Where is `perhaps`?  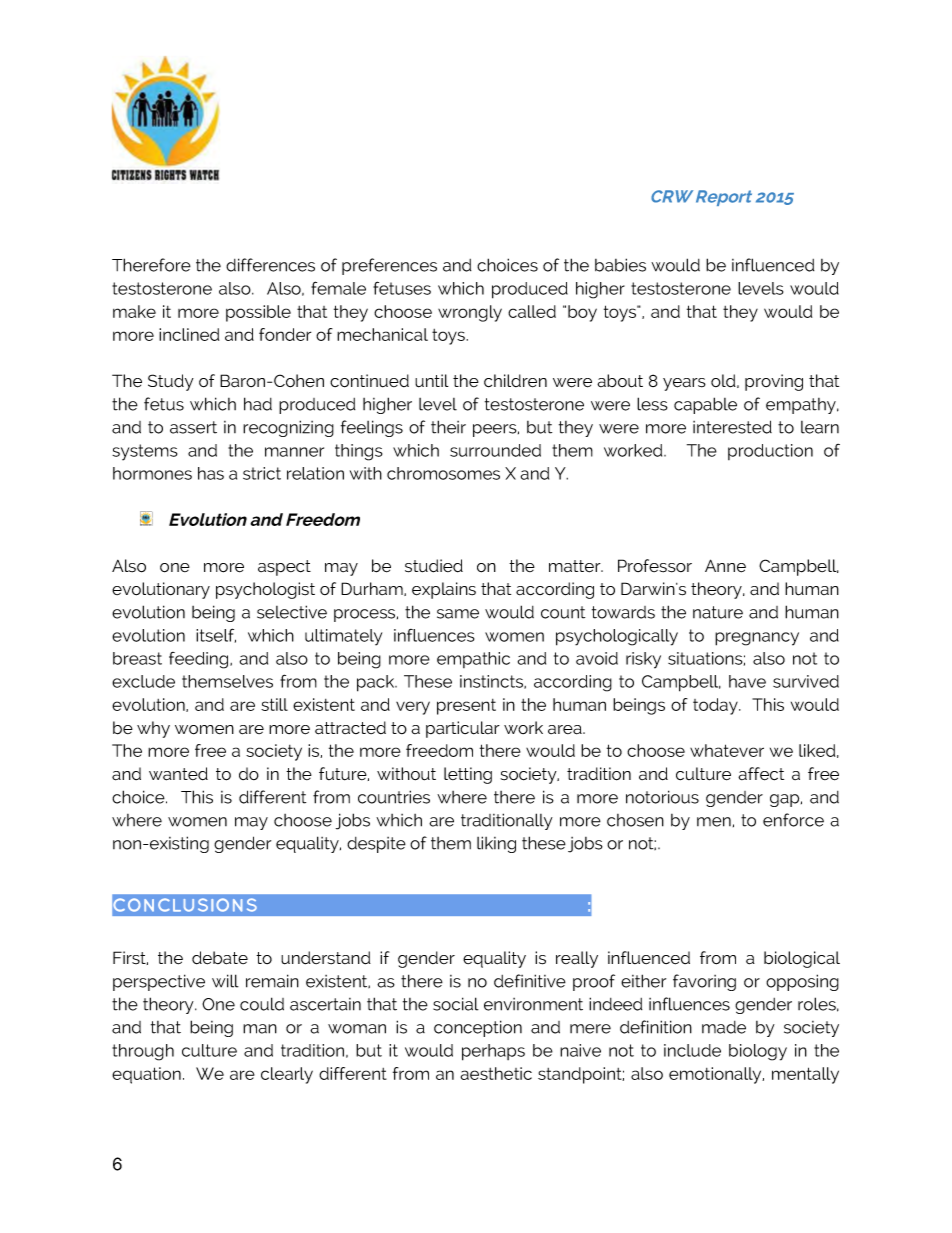
perhaps is located at coordinates (493, 1052).
